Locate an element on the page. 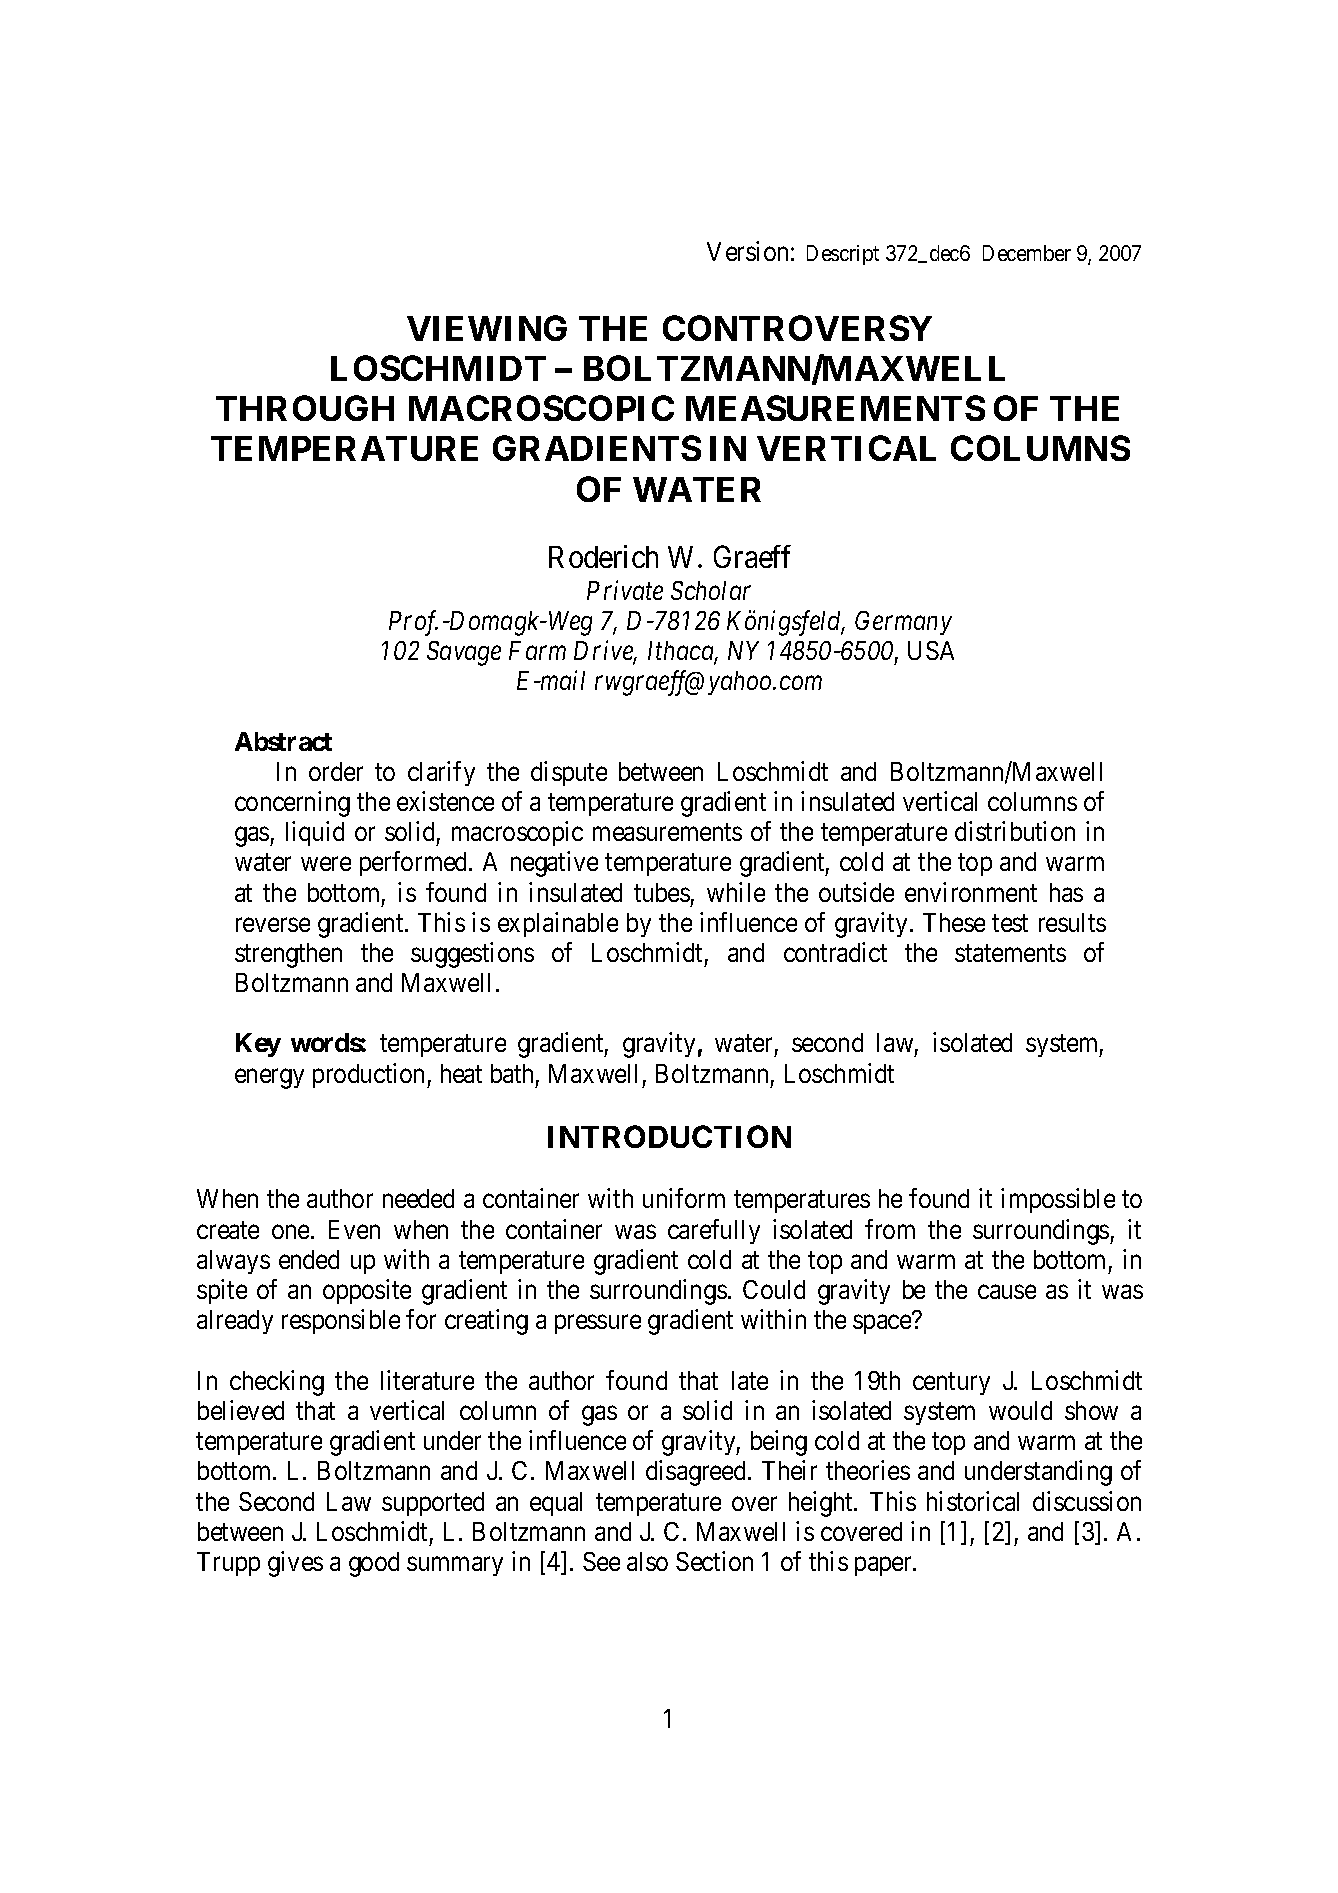  December is located at coordinates (1027, 253).
